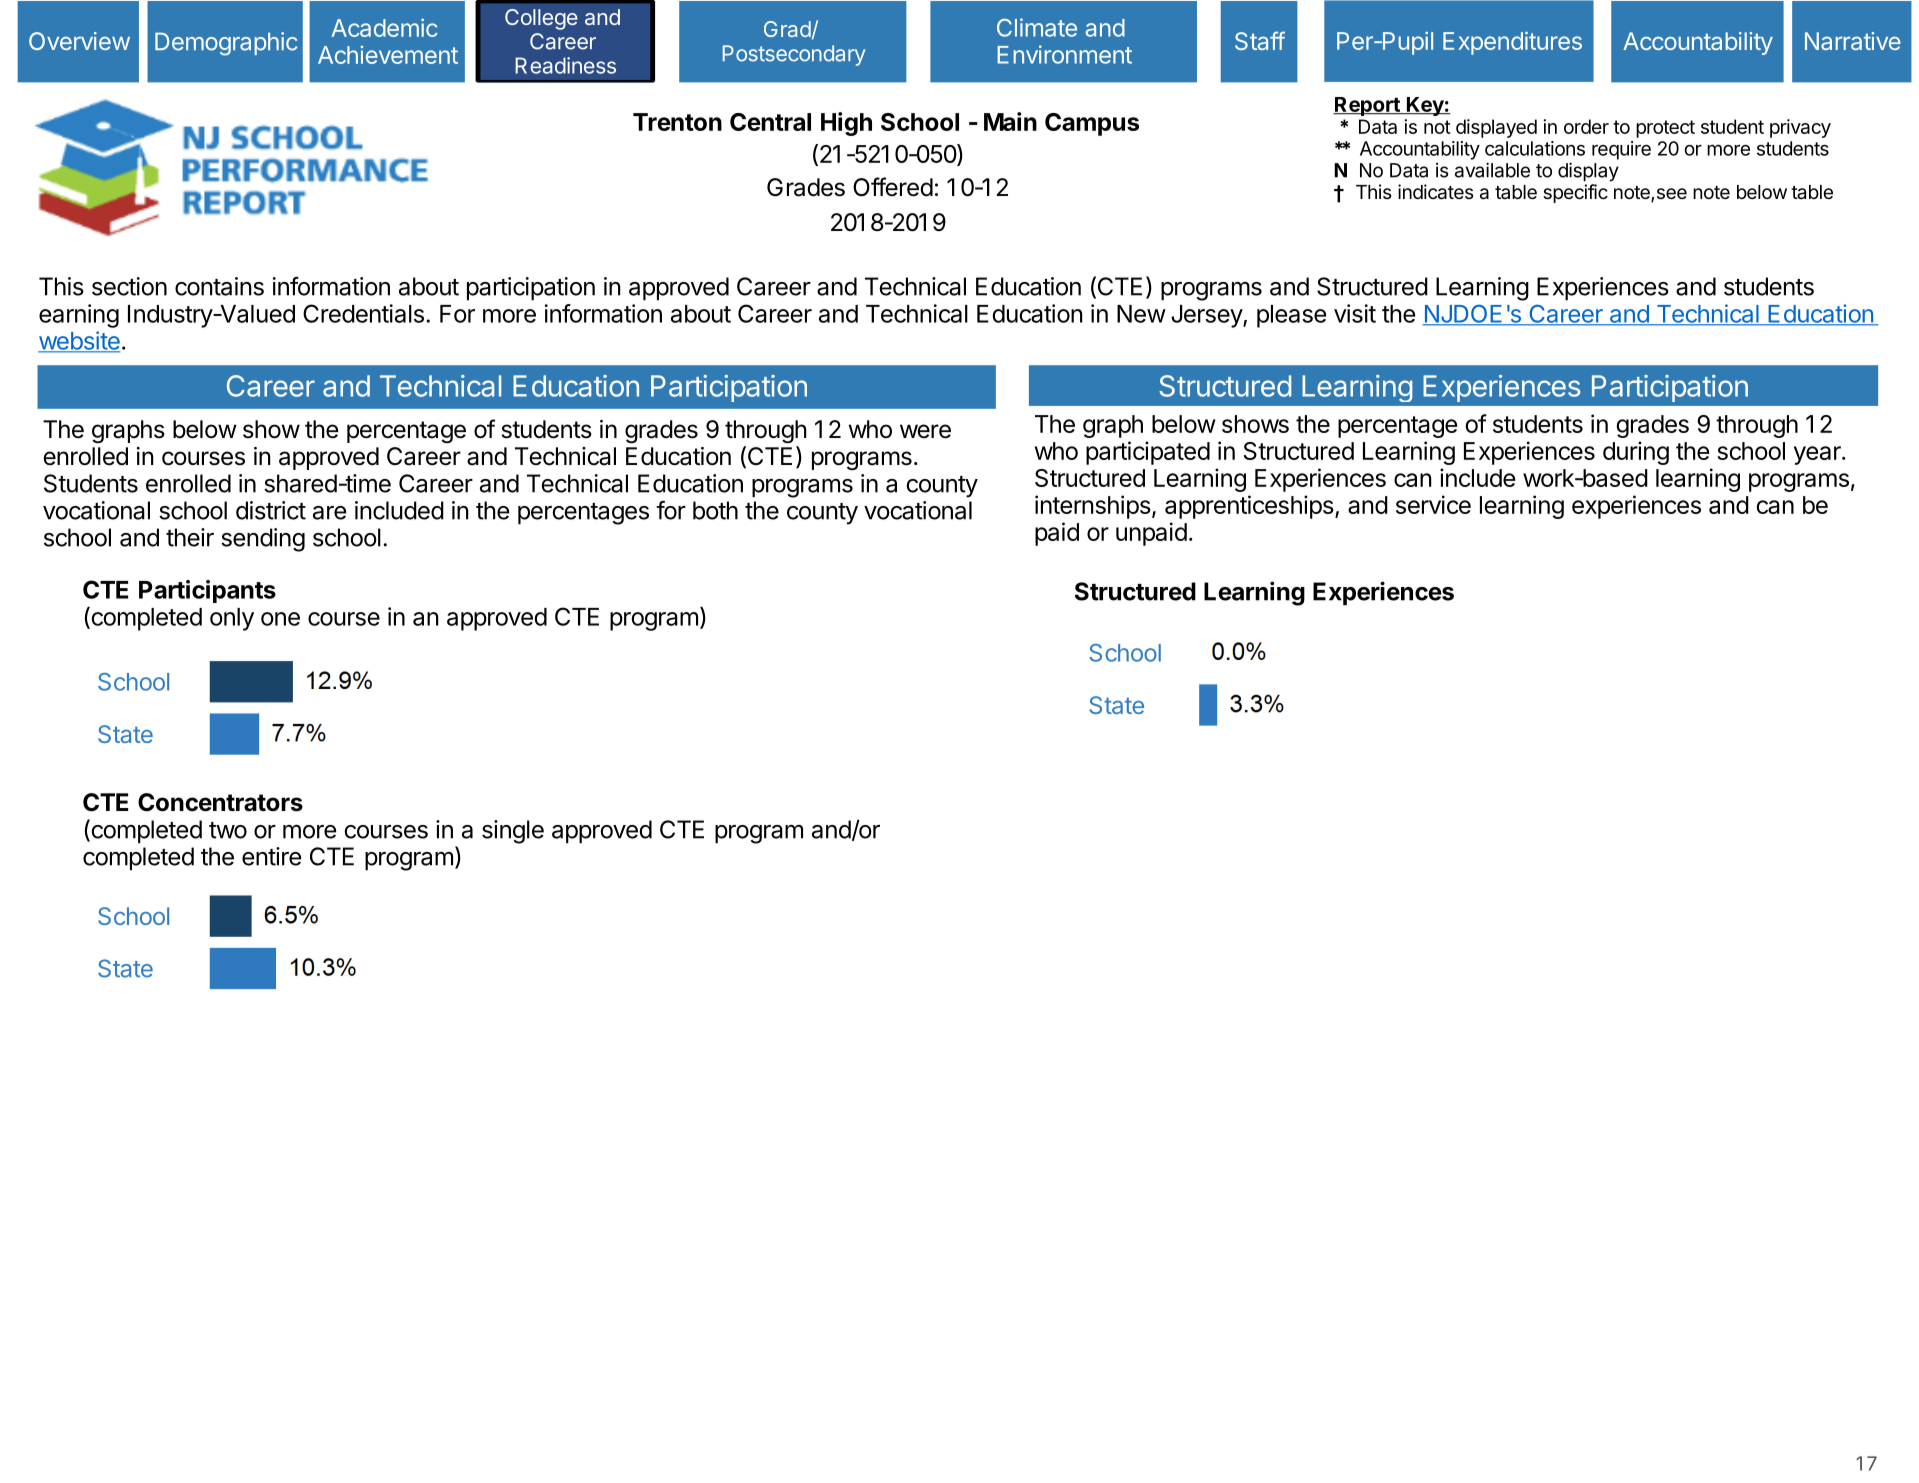 The width and height of the screenshot is (1919, 1483). I want to click on Environment, so click(1064, 54).
